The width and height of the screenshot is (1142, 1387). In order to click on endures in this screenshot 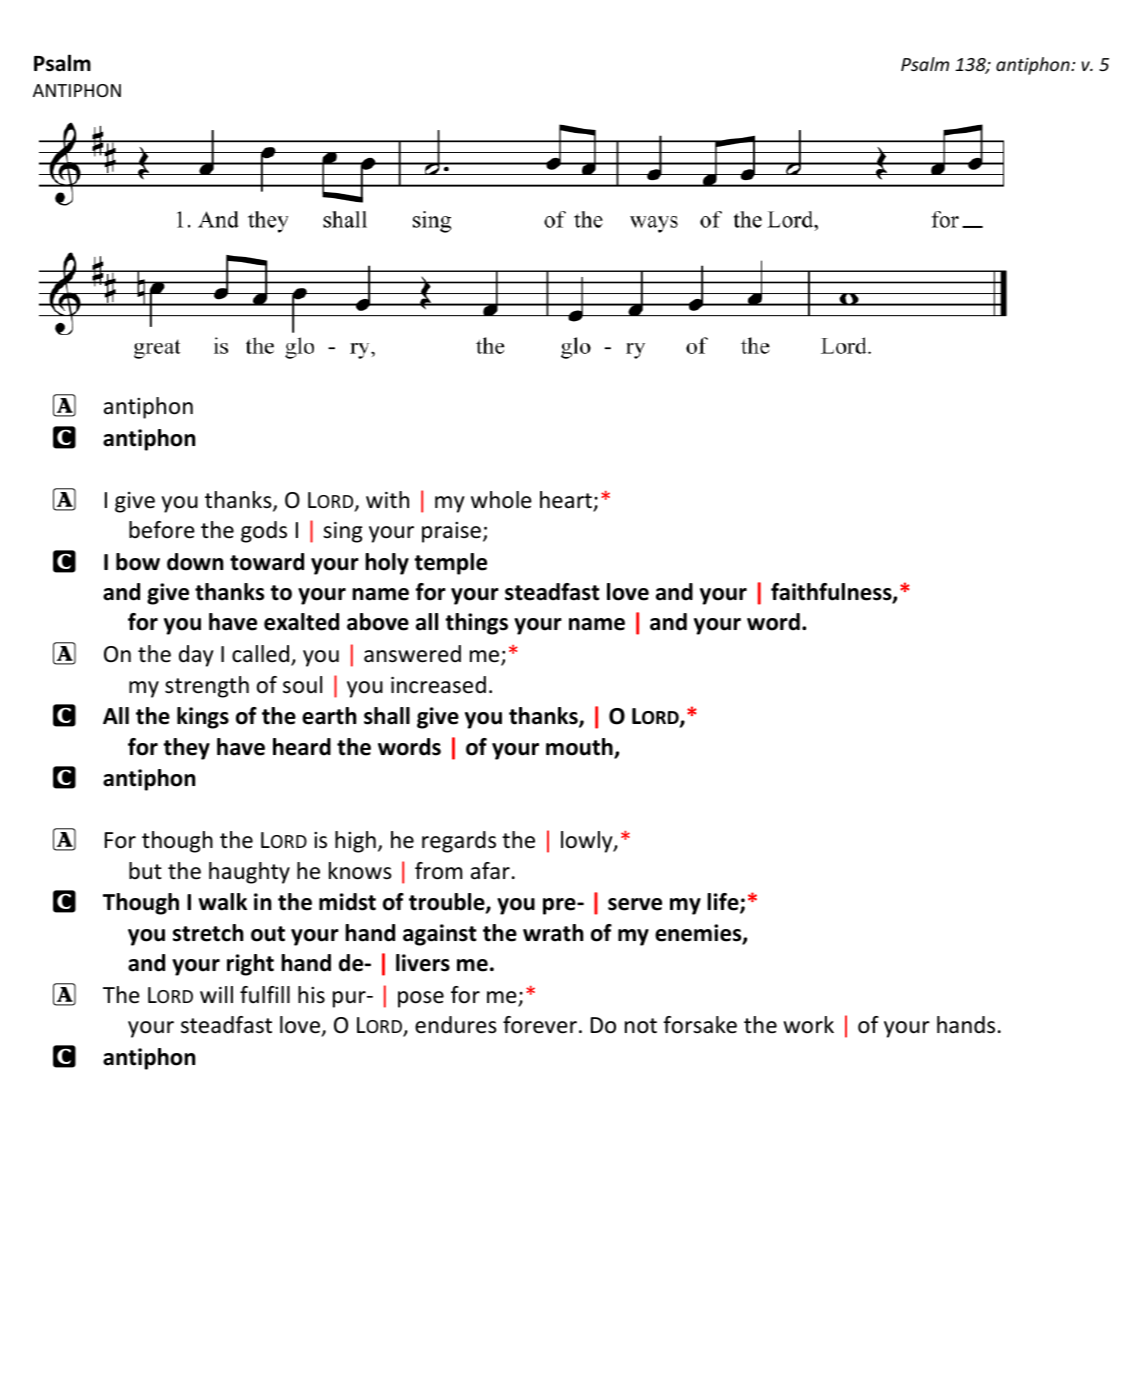, I will do `click(456, 1025)`.
